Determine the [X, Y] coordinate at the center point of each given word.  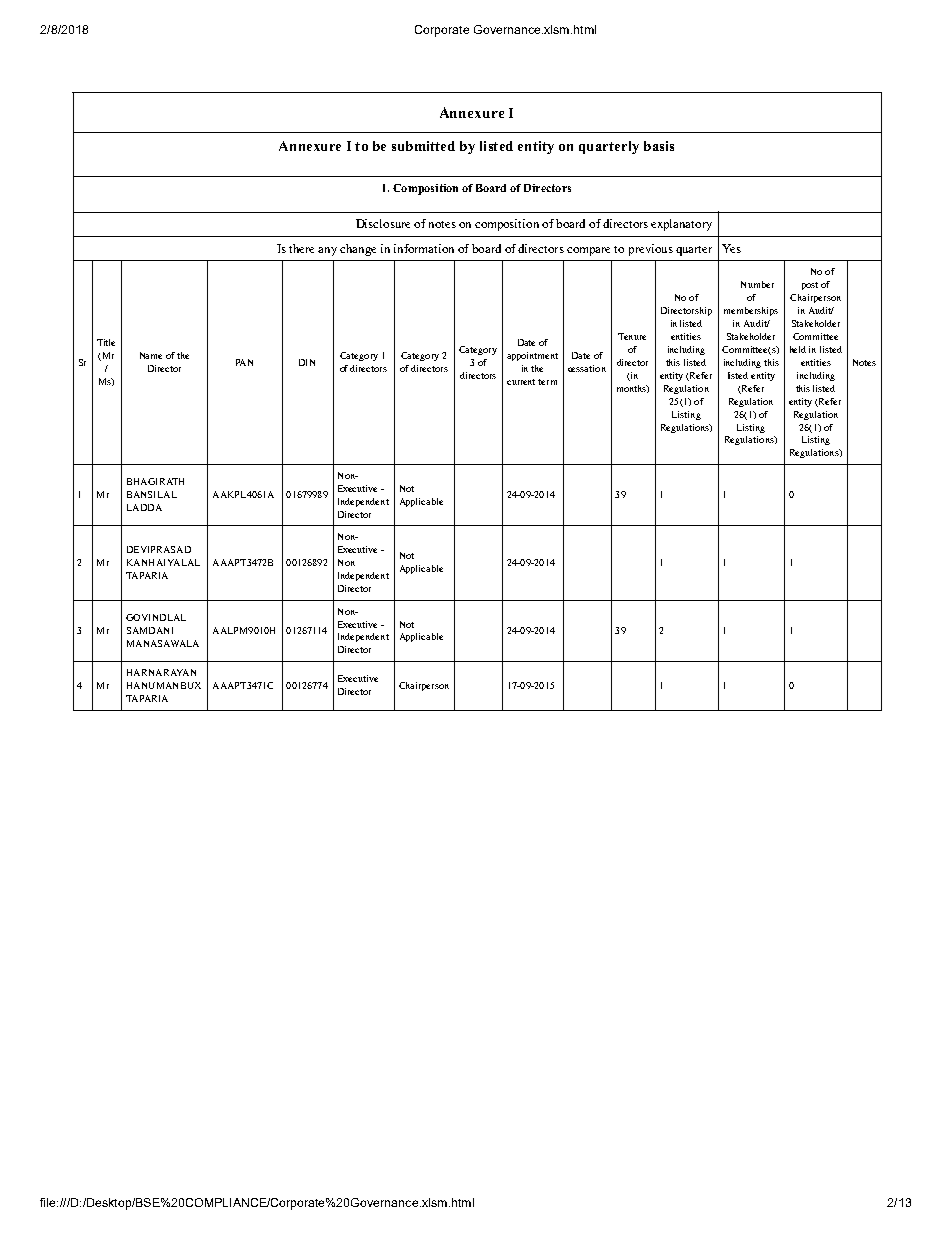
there [301, 248]
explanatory [681, 225]
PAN [244, 362]
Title [106, 342]
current [521, 382]
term [547, 382]
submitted [423, 146]
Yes [731, 248]
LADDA [144, 507]
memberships [751, 311]
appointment [532, 356]
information [424, 248]
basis [659, 146]
